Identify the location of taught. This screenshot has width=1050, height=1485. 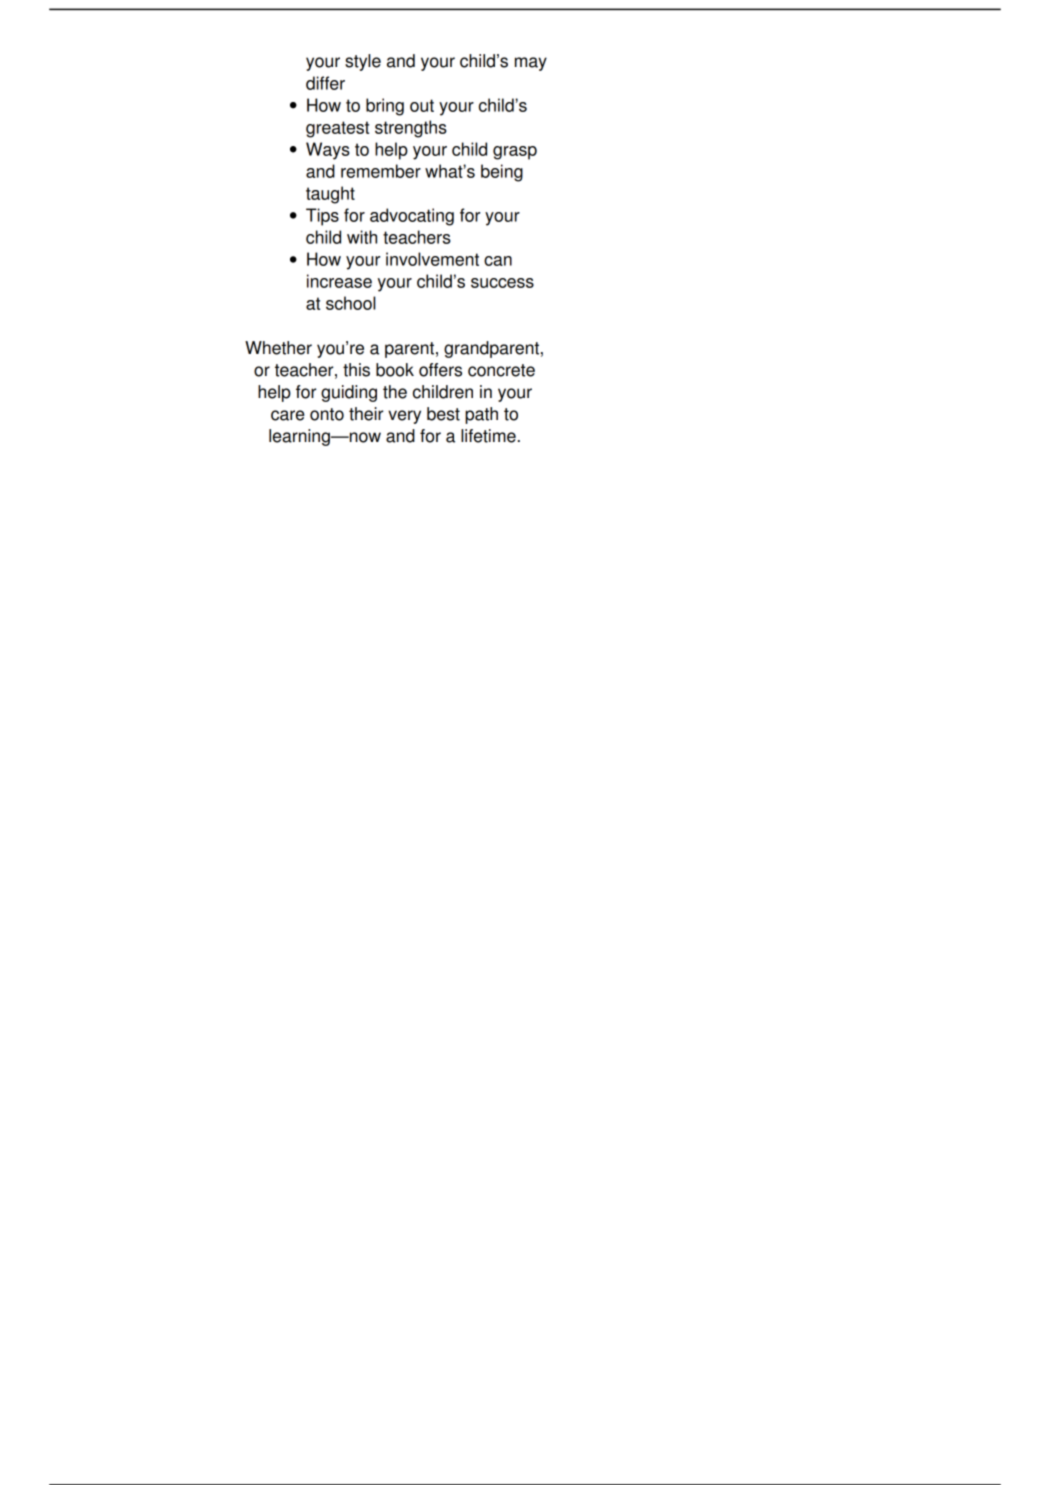
(330, 195).
